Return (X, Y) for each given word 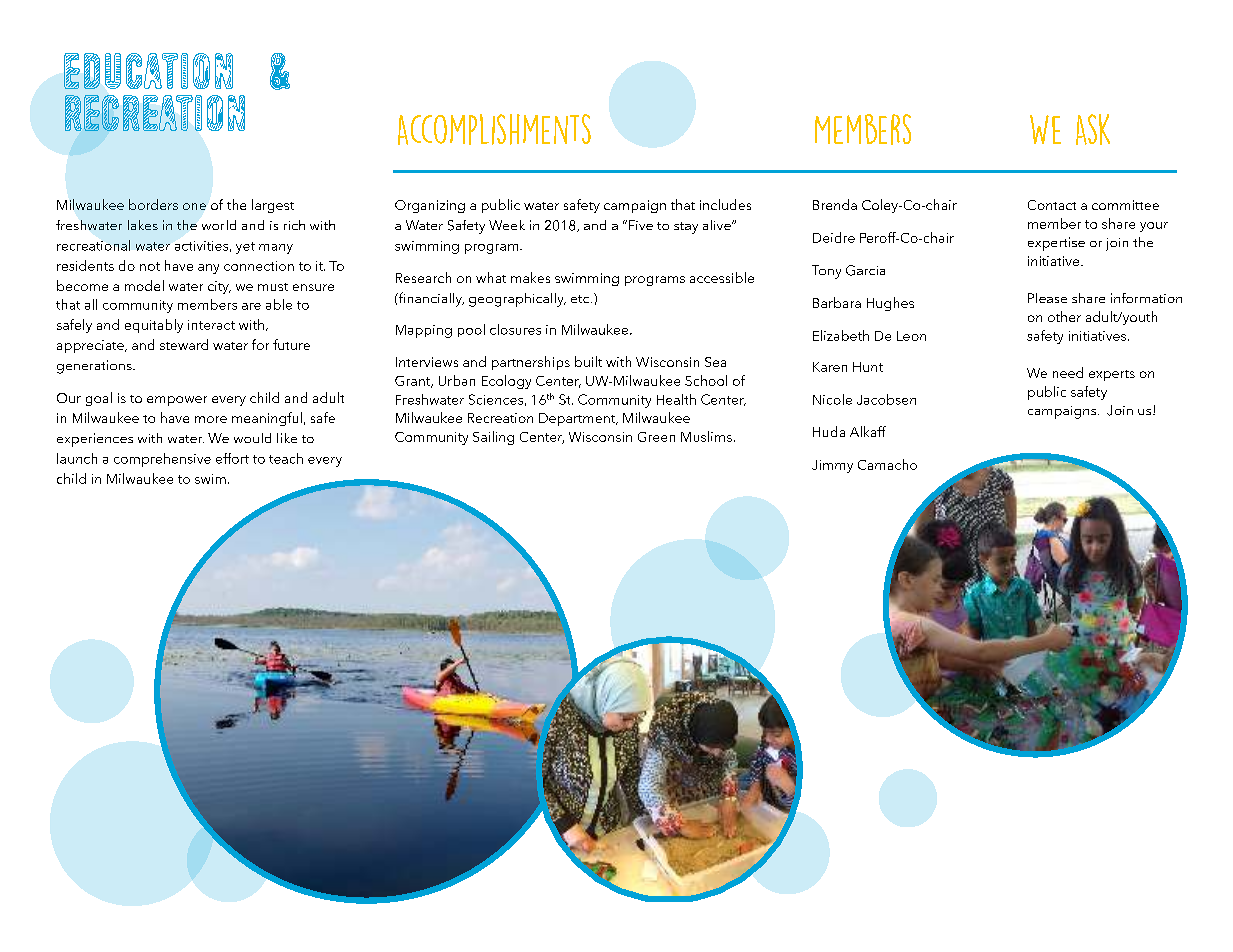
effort (232, 458)
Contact (1052, 205)
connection (259, 266)
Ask (1093, 129)
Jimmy (832, 466)
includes (725, 204)
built (588, 361)
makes (530, 277)
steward (184, 344)
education (148, 71)
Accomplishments (494, 129)
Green (656, 437)
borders (153, 204)
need (1068, 372)
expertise (1056, 244)
